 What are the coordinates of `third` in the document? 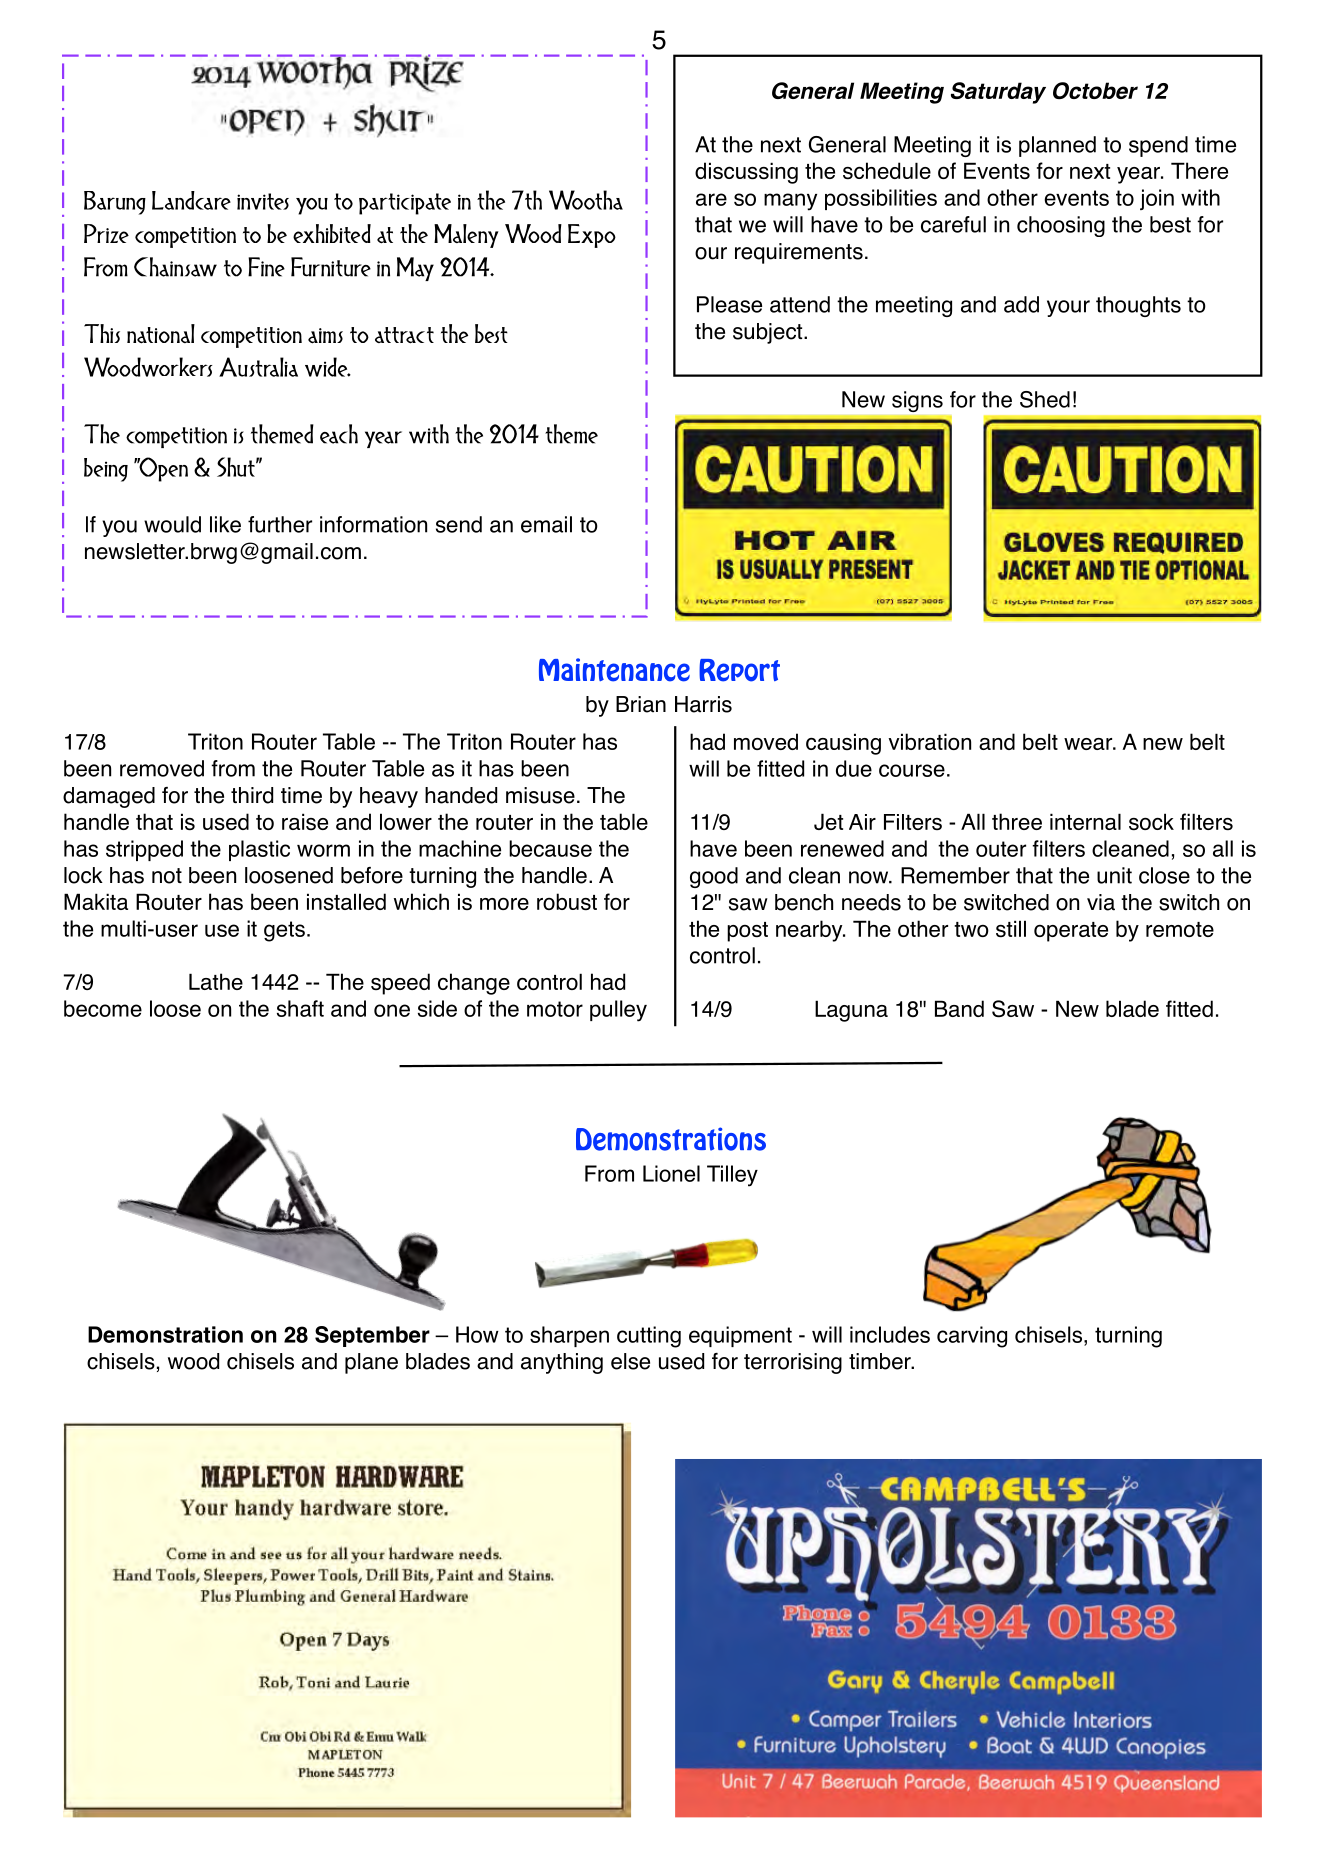 It's located at (252, 795).
